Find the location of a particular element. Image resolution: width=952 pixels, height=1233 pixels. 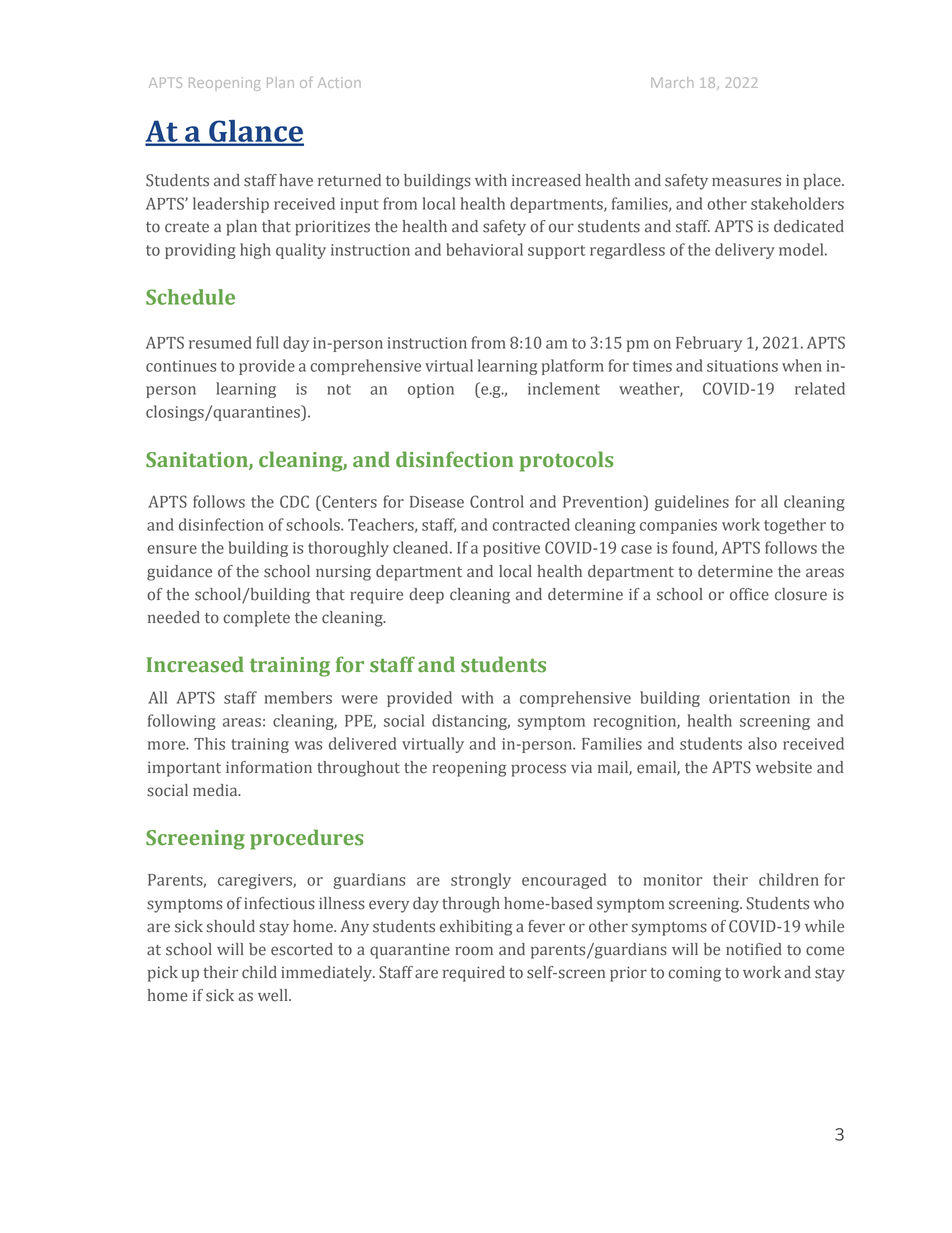

members is located at coordinates (298, 697).
